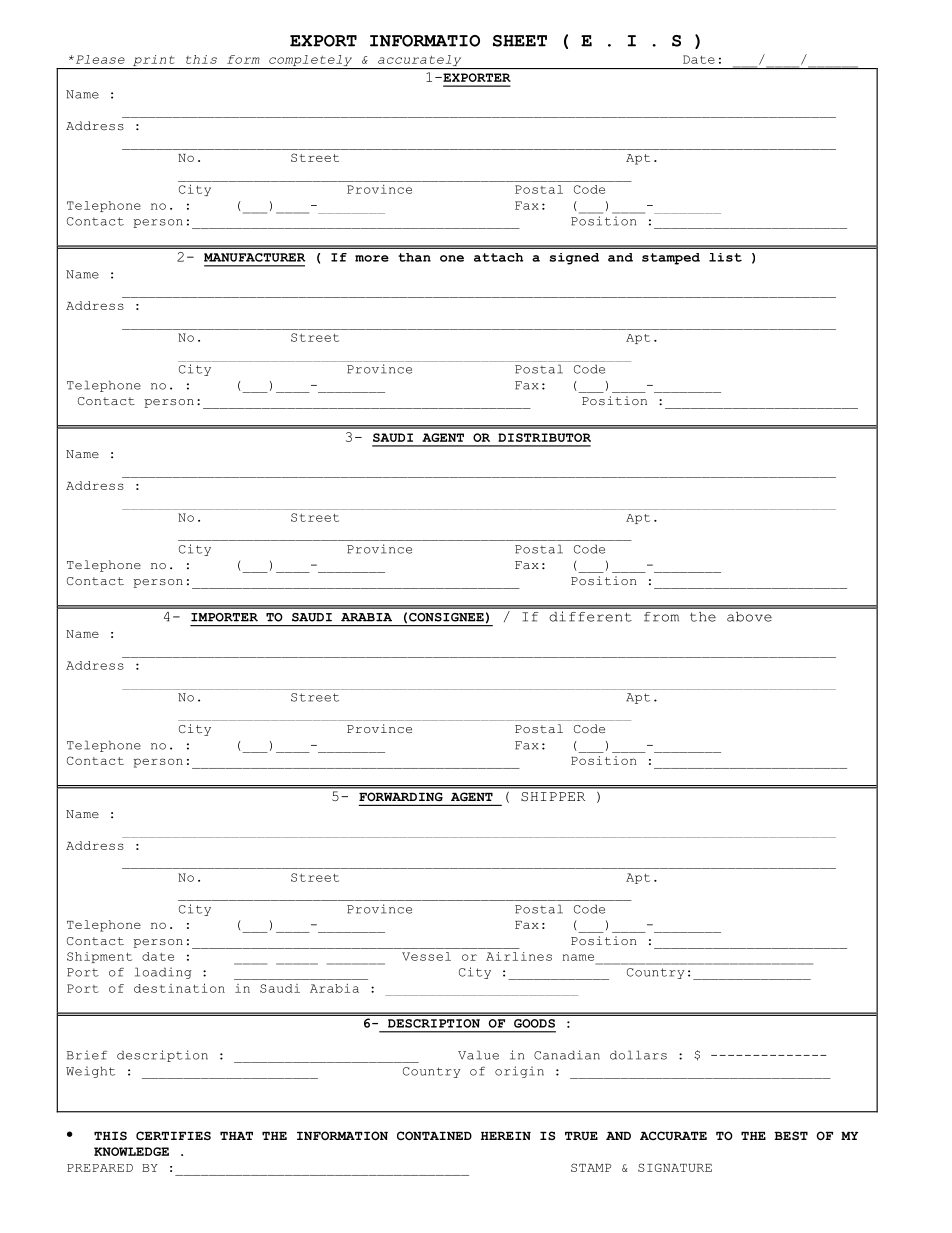 This image has width=952, height=1233. What do you see at coordinates (99, 957) in the image?
I see `Shipment` at bounding box center [99, 957].
